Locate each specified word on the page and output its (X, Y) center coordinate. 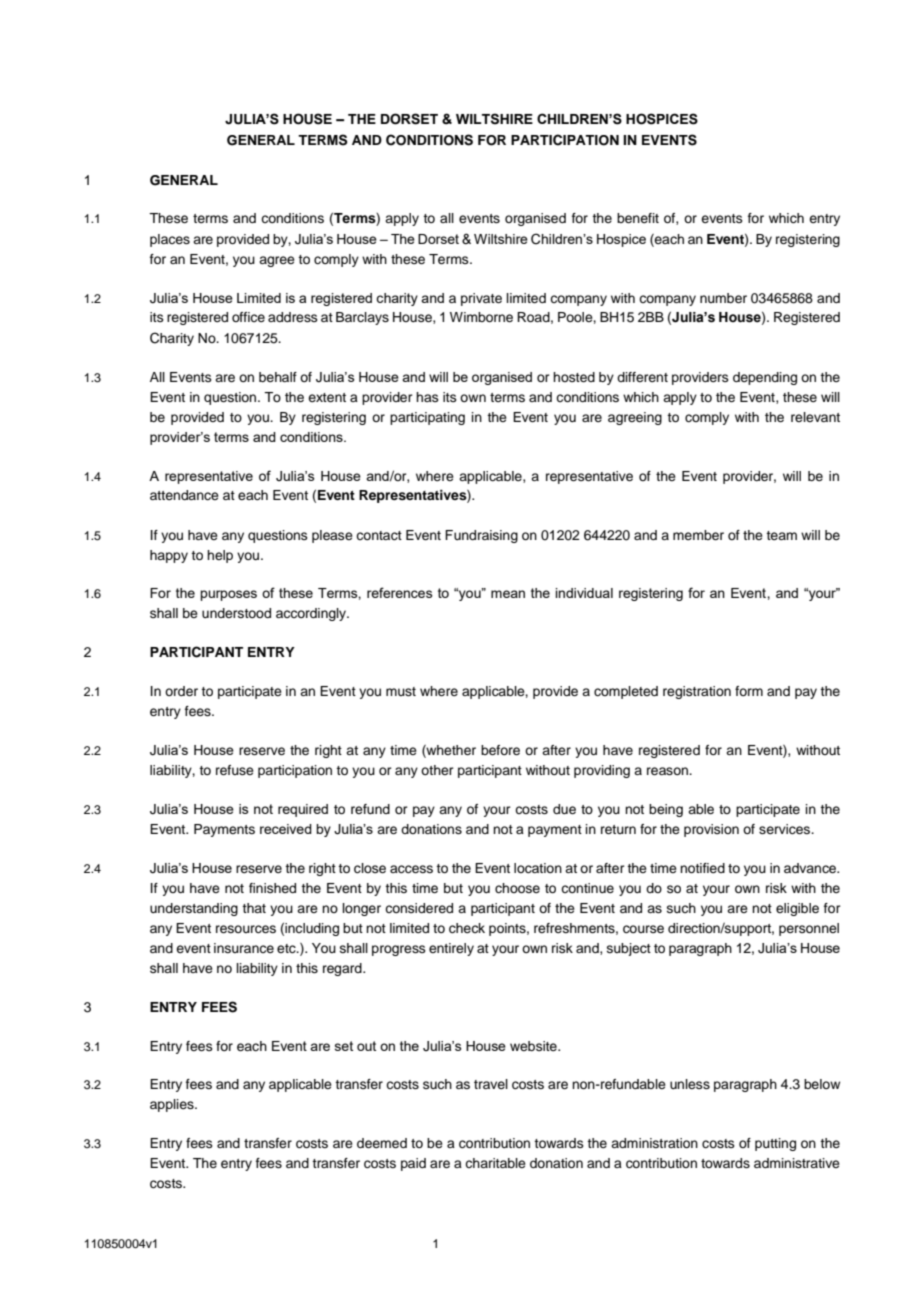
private (481, 299)
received (286, 829)
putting (775, 1144)
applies (173, 1105)
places (170, 240)
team (781, 535)
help (220, 556)
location (538, 868)
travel (491, 1084)
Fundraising (481, 536)
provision (711, 830)
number (723, 298)
